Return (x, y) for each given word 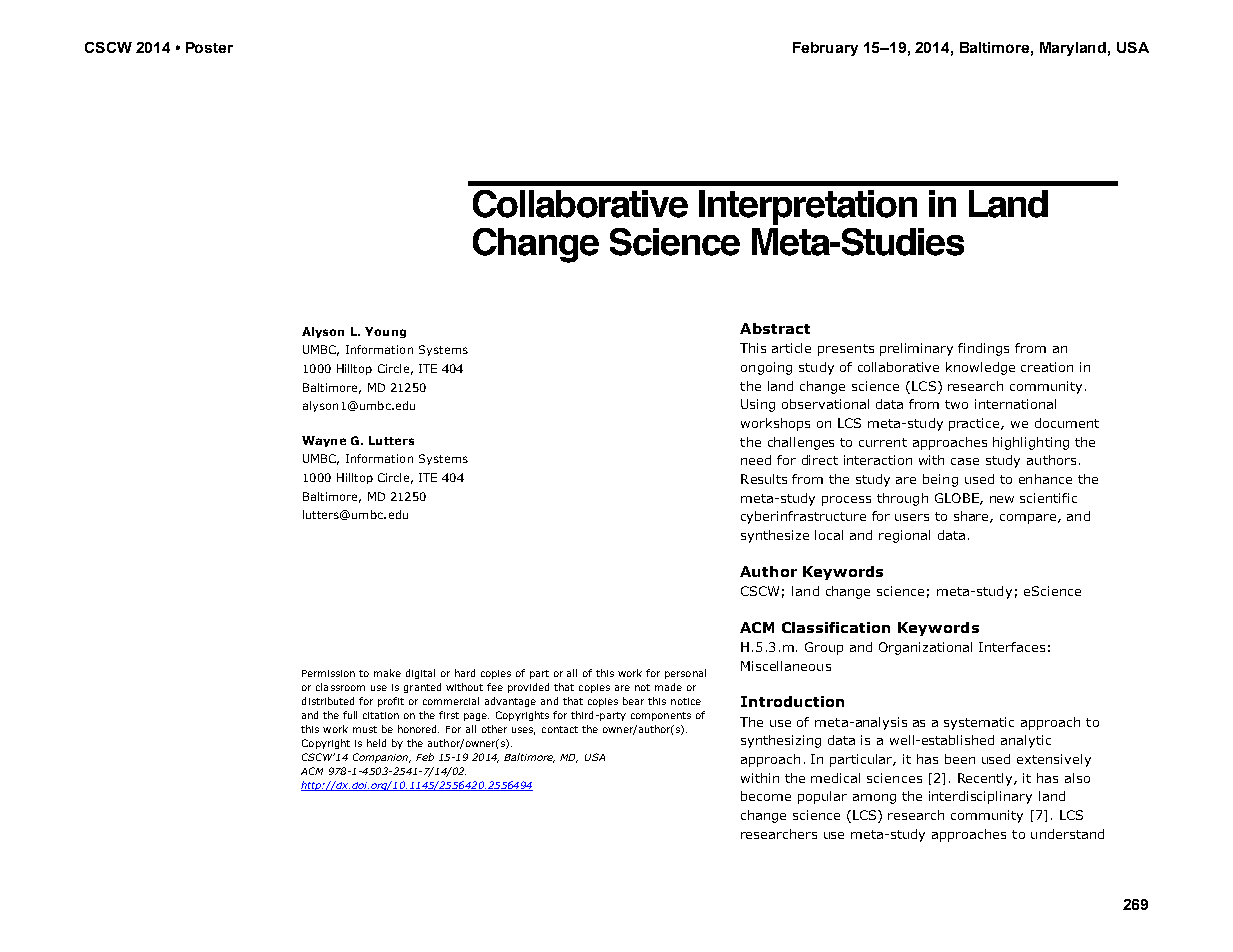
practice (975, 424)
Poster (209, 47)
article (791, 348)
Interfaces (1012, 647)
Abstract (775, 328)
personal (685, 674)
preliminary (916, 349)
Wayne (324, 441)
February (825, 49)
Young (385, 332)
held (376, 743)
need (756, 460)
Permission (328, 673)
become (766, 796)
